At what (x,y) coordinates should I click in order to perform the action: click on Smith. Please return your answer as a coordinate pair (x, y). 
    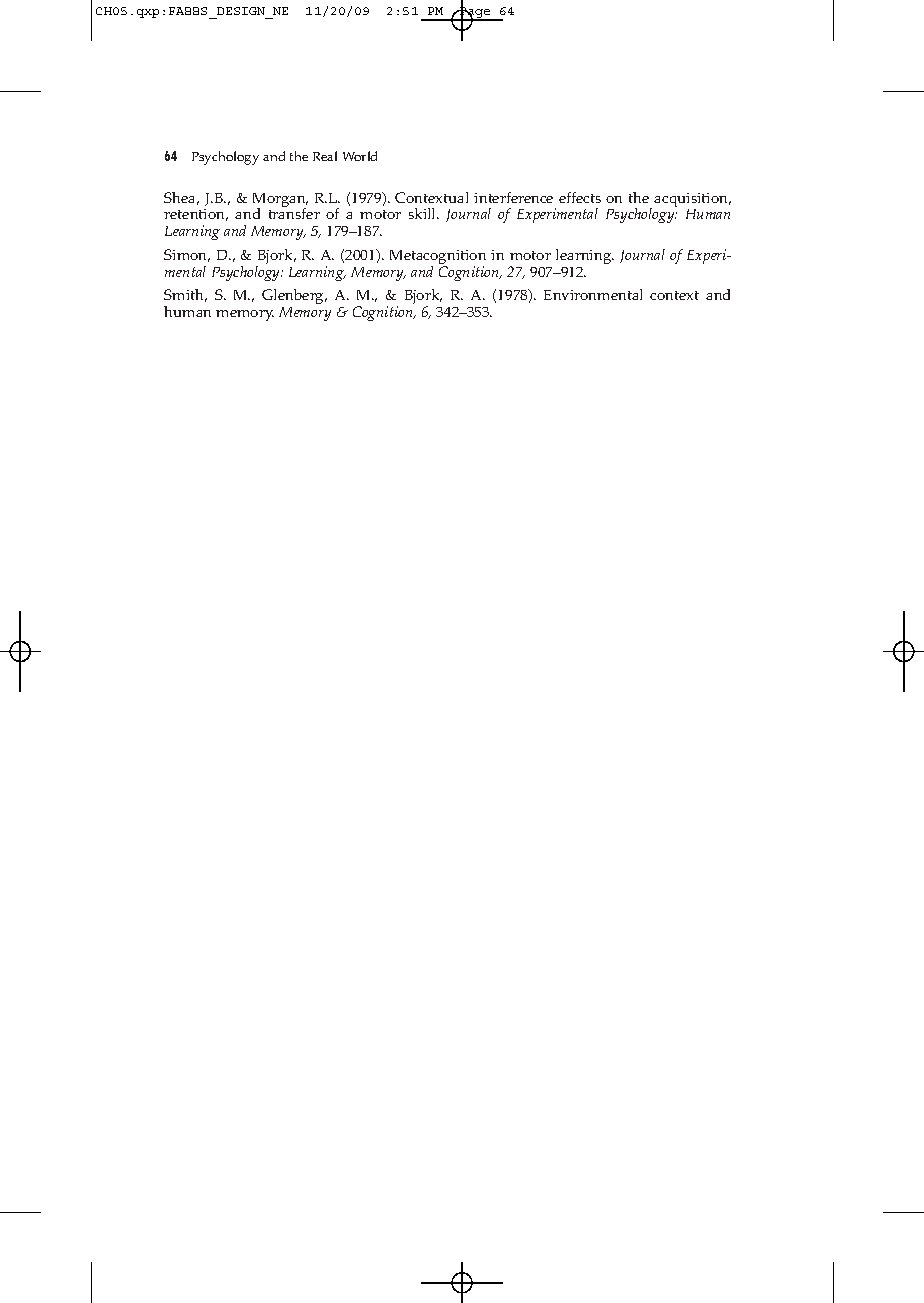
    Looking at the image, I should click on (185, 295).
